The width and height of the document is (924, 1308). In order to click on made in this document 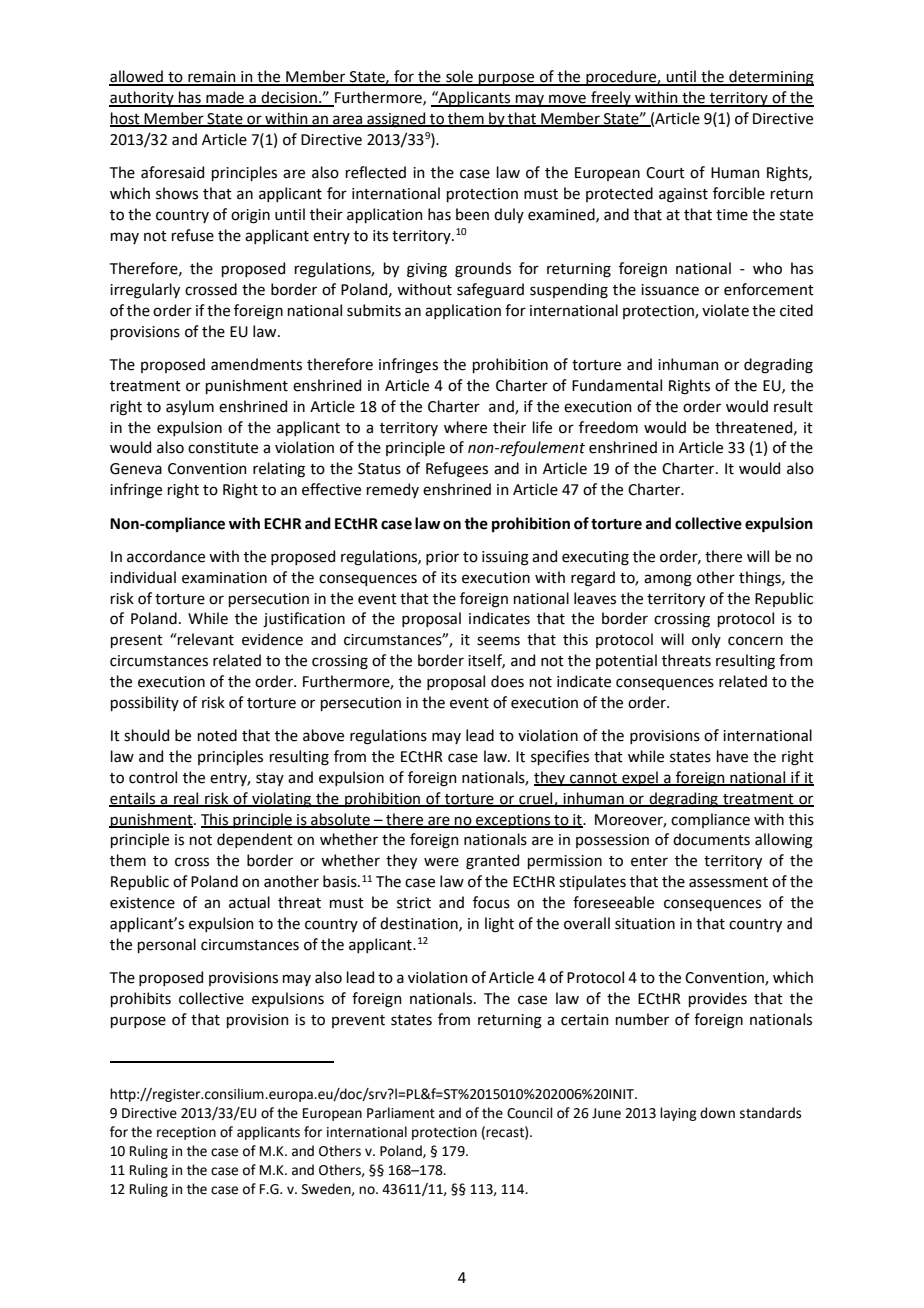, I will do `click(225, 98)`.
